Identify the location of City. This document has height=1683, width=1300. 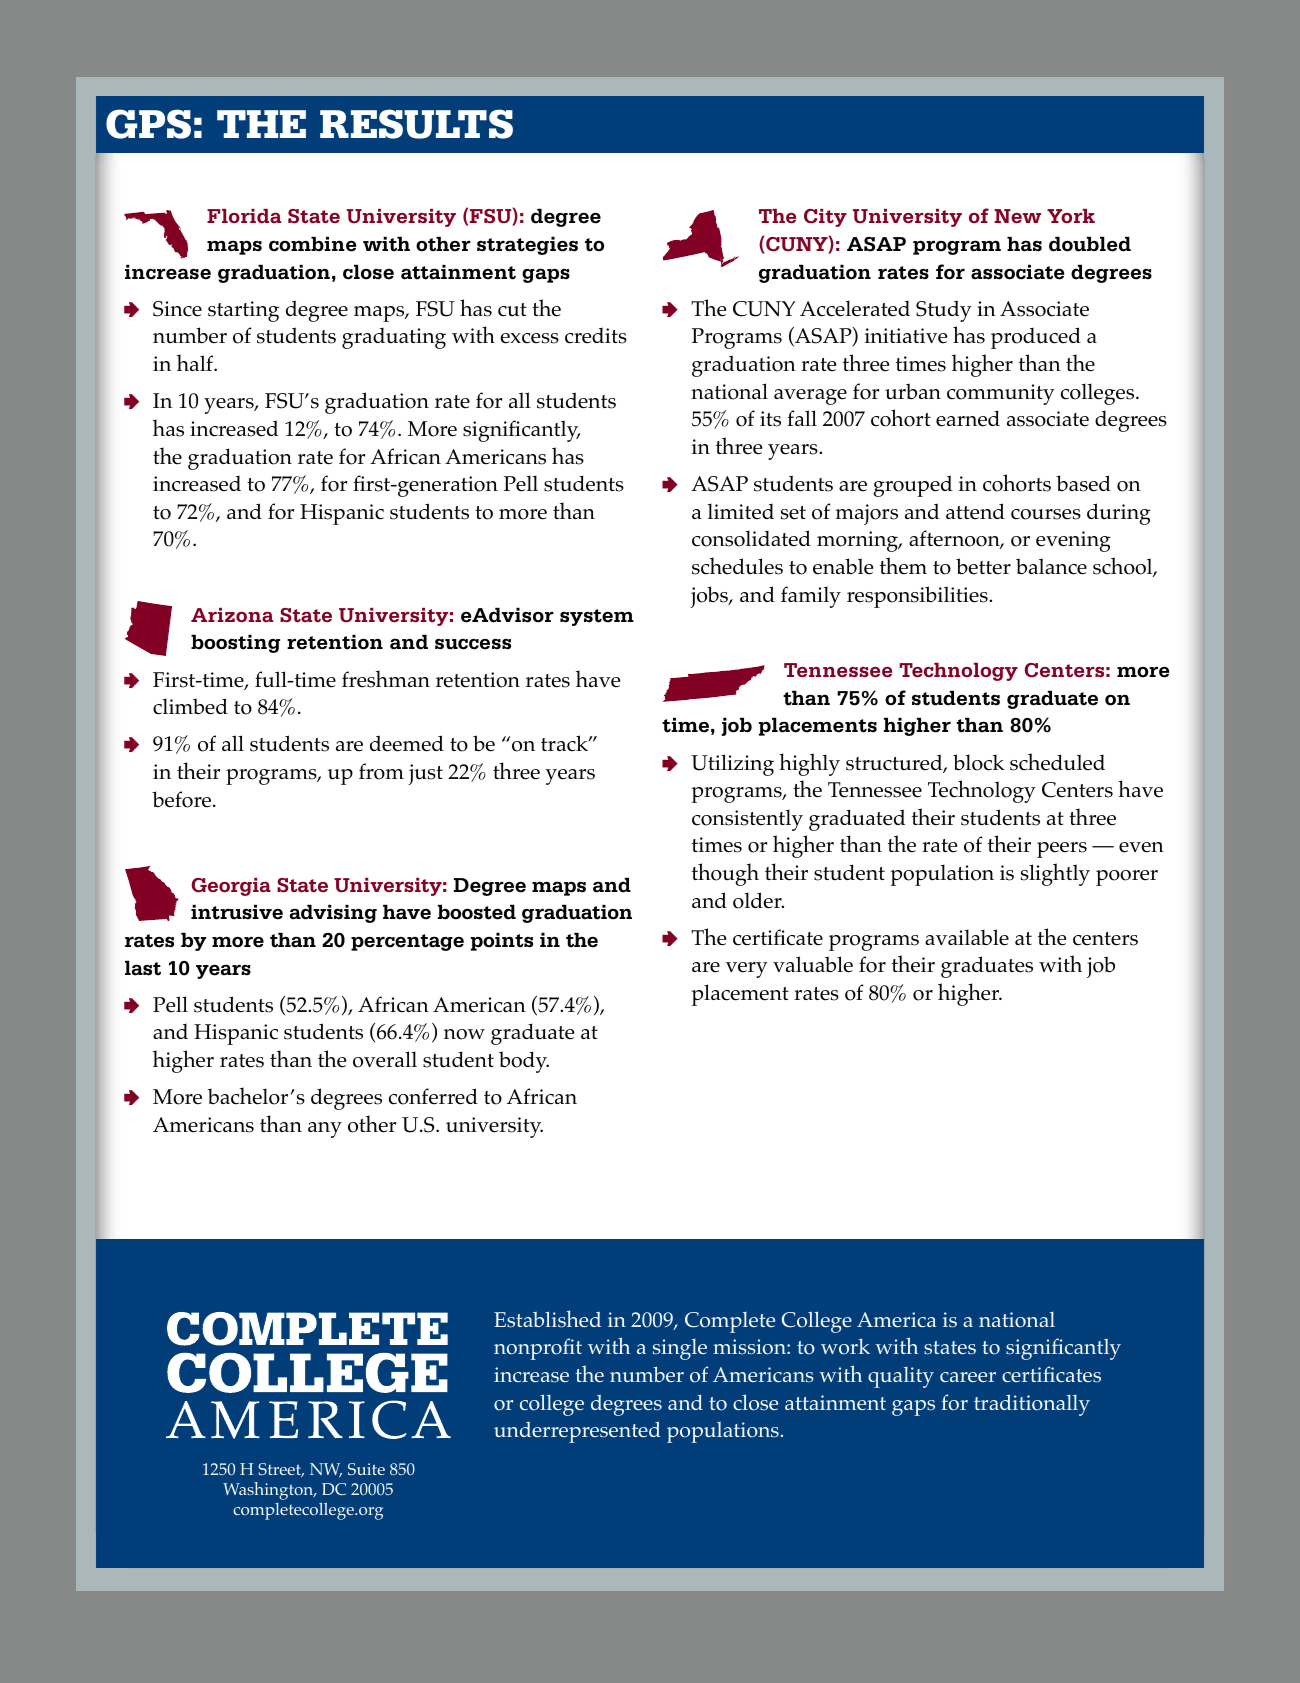
(825, 218).
